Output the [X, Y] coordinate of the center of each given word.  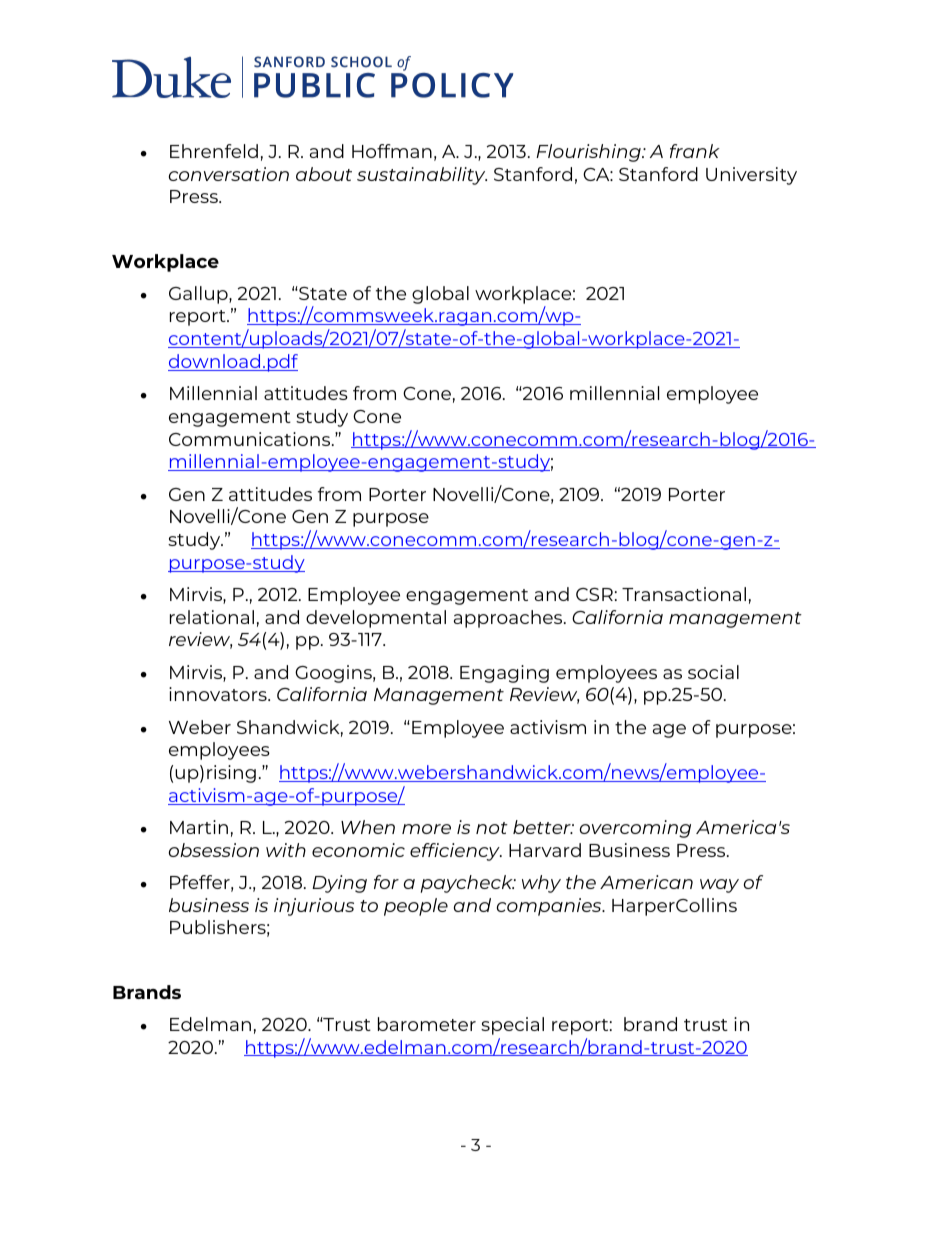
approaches [509, 619]
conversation [229, 174]
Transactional [684, 594]
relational [212, 617]
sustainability [422, 176]
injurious [314, 907]
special [512, 1026]
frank [695, 151]
